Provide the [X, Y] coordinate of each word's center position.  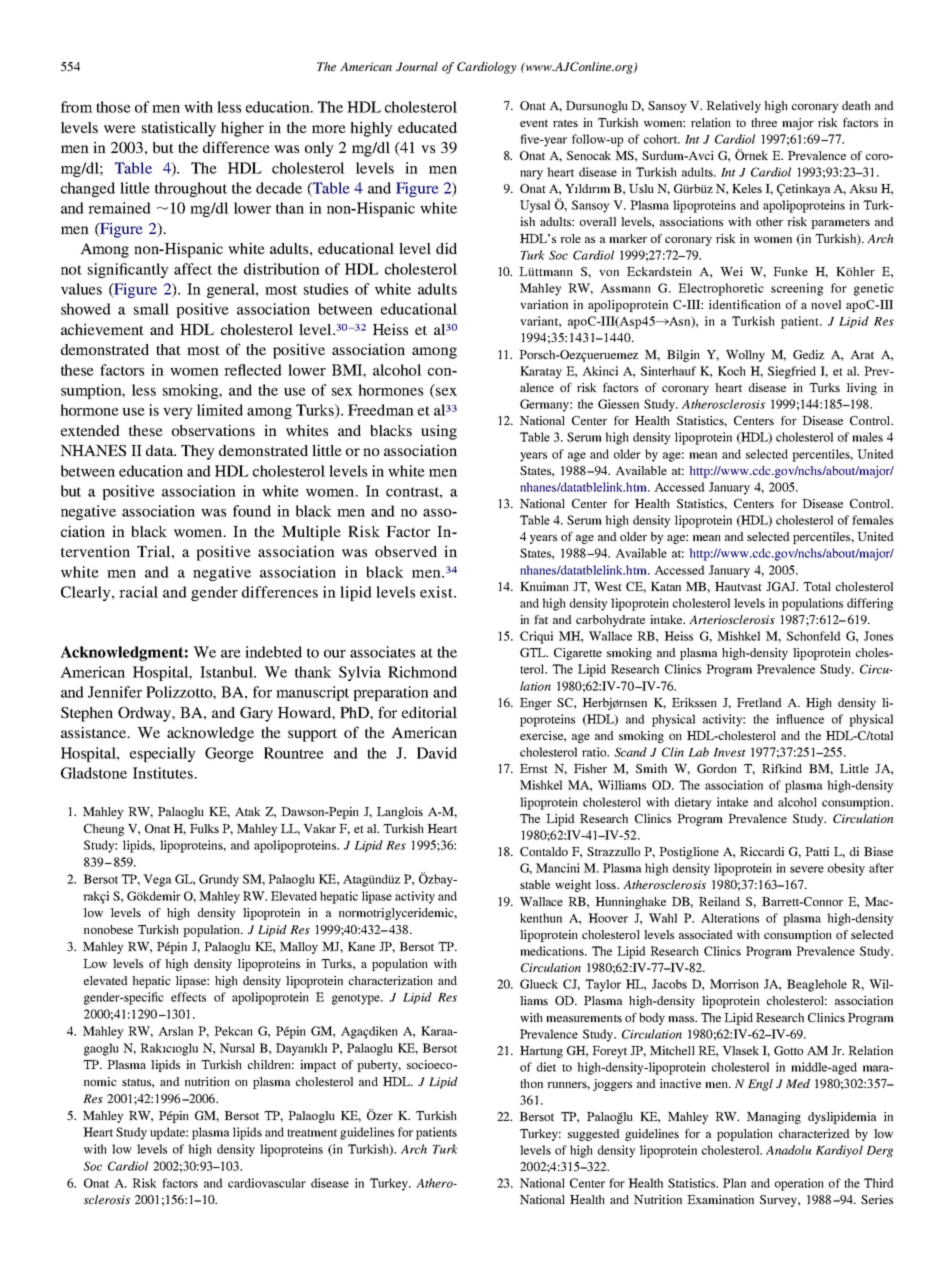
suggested [594, 1135]
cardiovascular [267, 1183]
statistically [179, 129]
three [764, 122]
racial [138, 592]
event [534, 123]
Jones [878, 636]
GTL [534, 652]
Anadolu [788, 1150]
